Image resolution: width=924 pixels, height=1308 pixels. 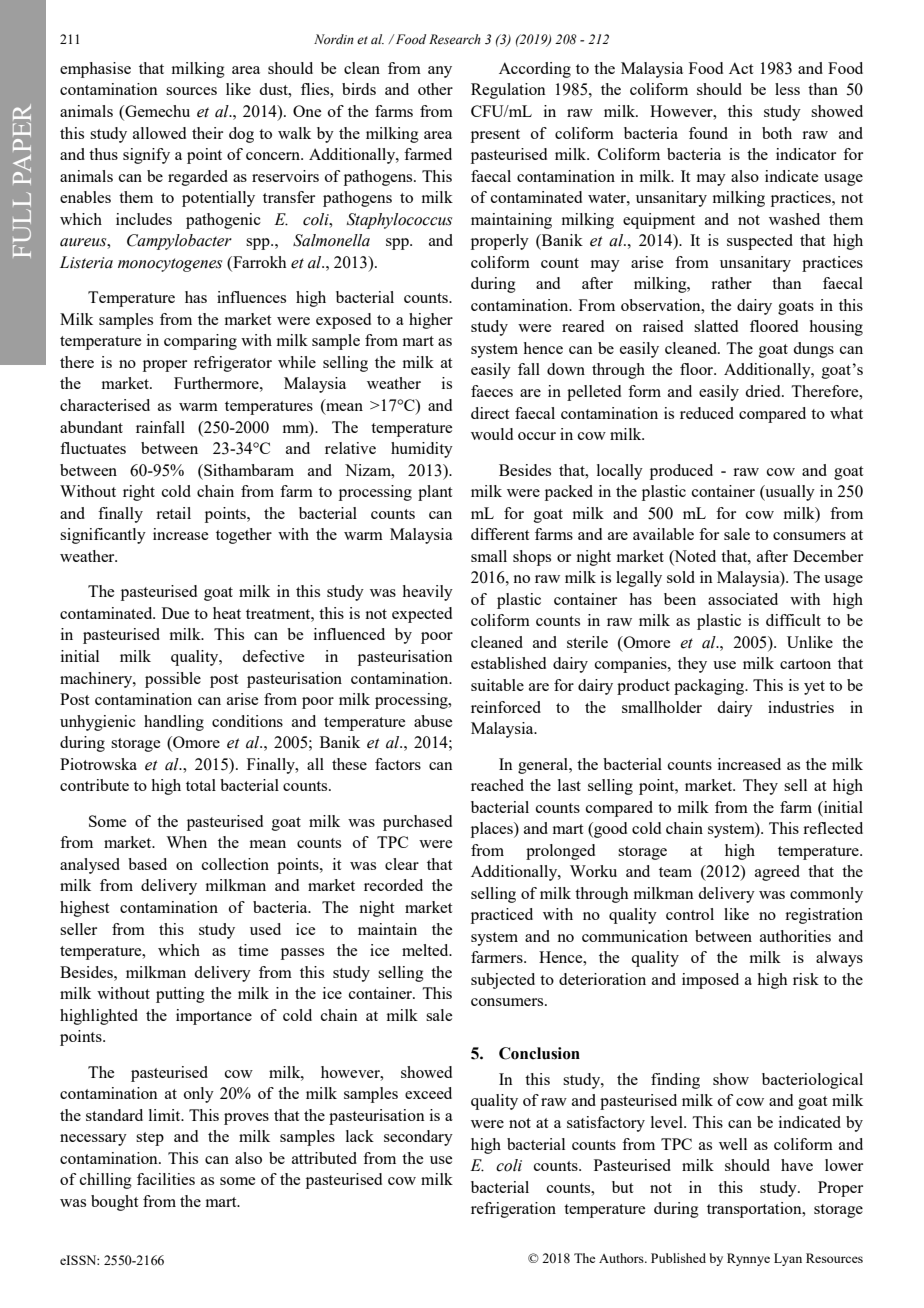 What do you see at coordinates (440, 72) in the document?
I see `any` at bounding box center [440, 72].
